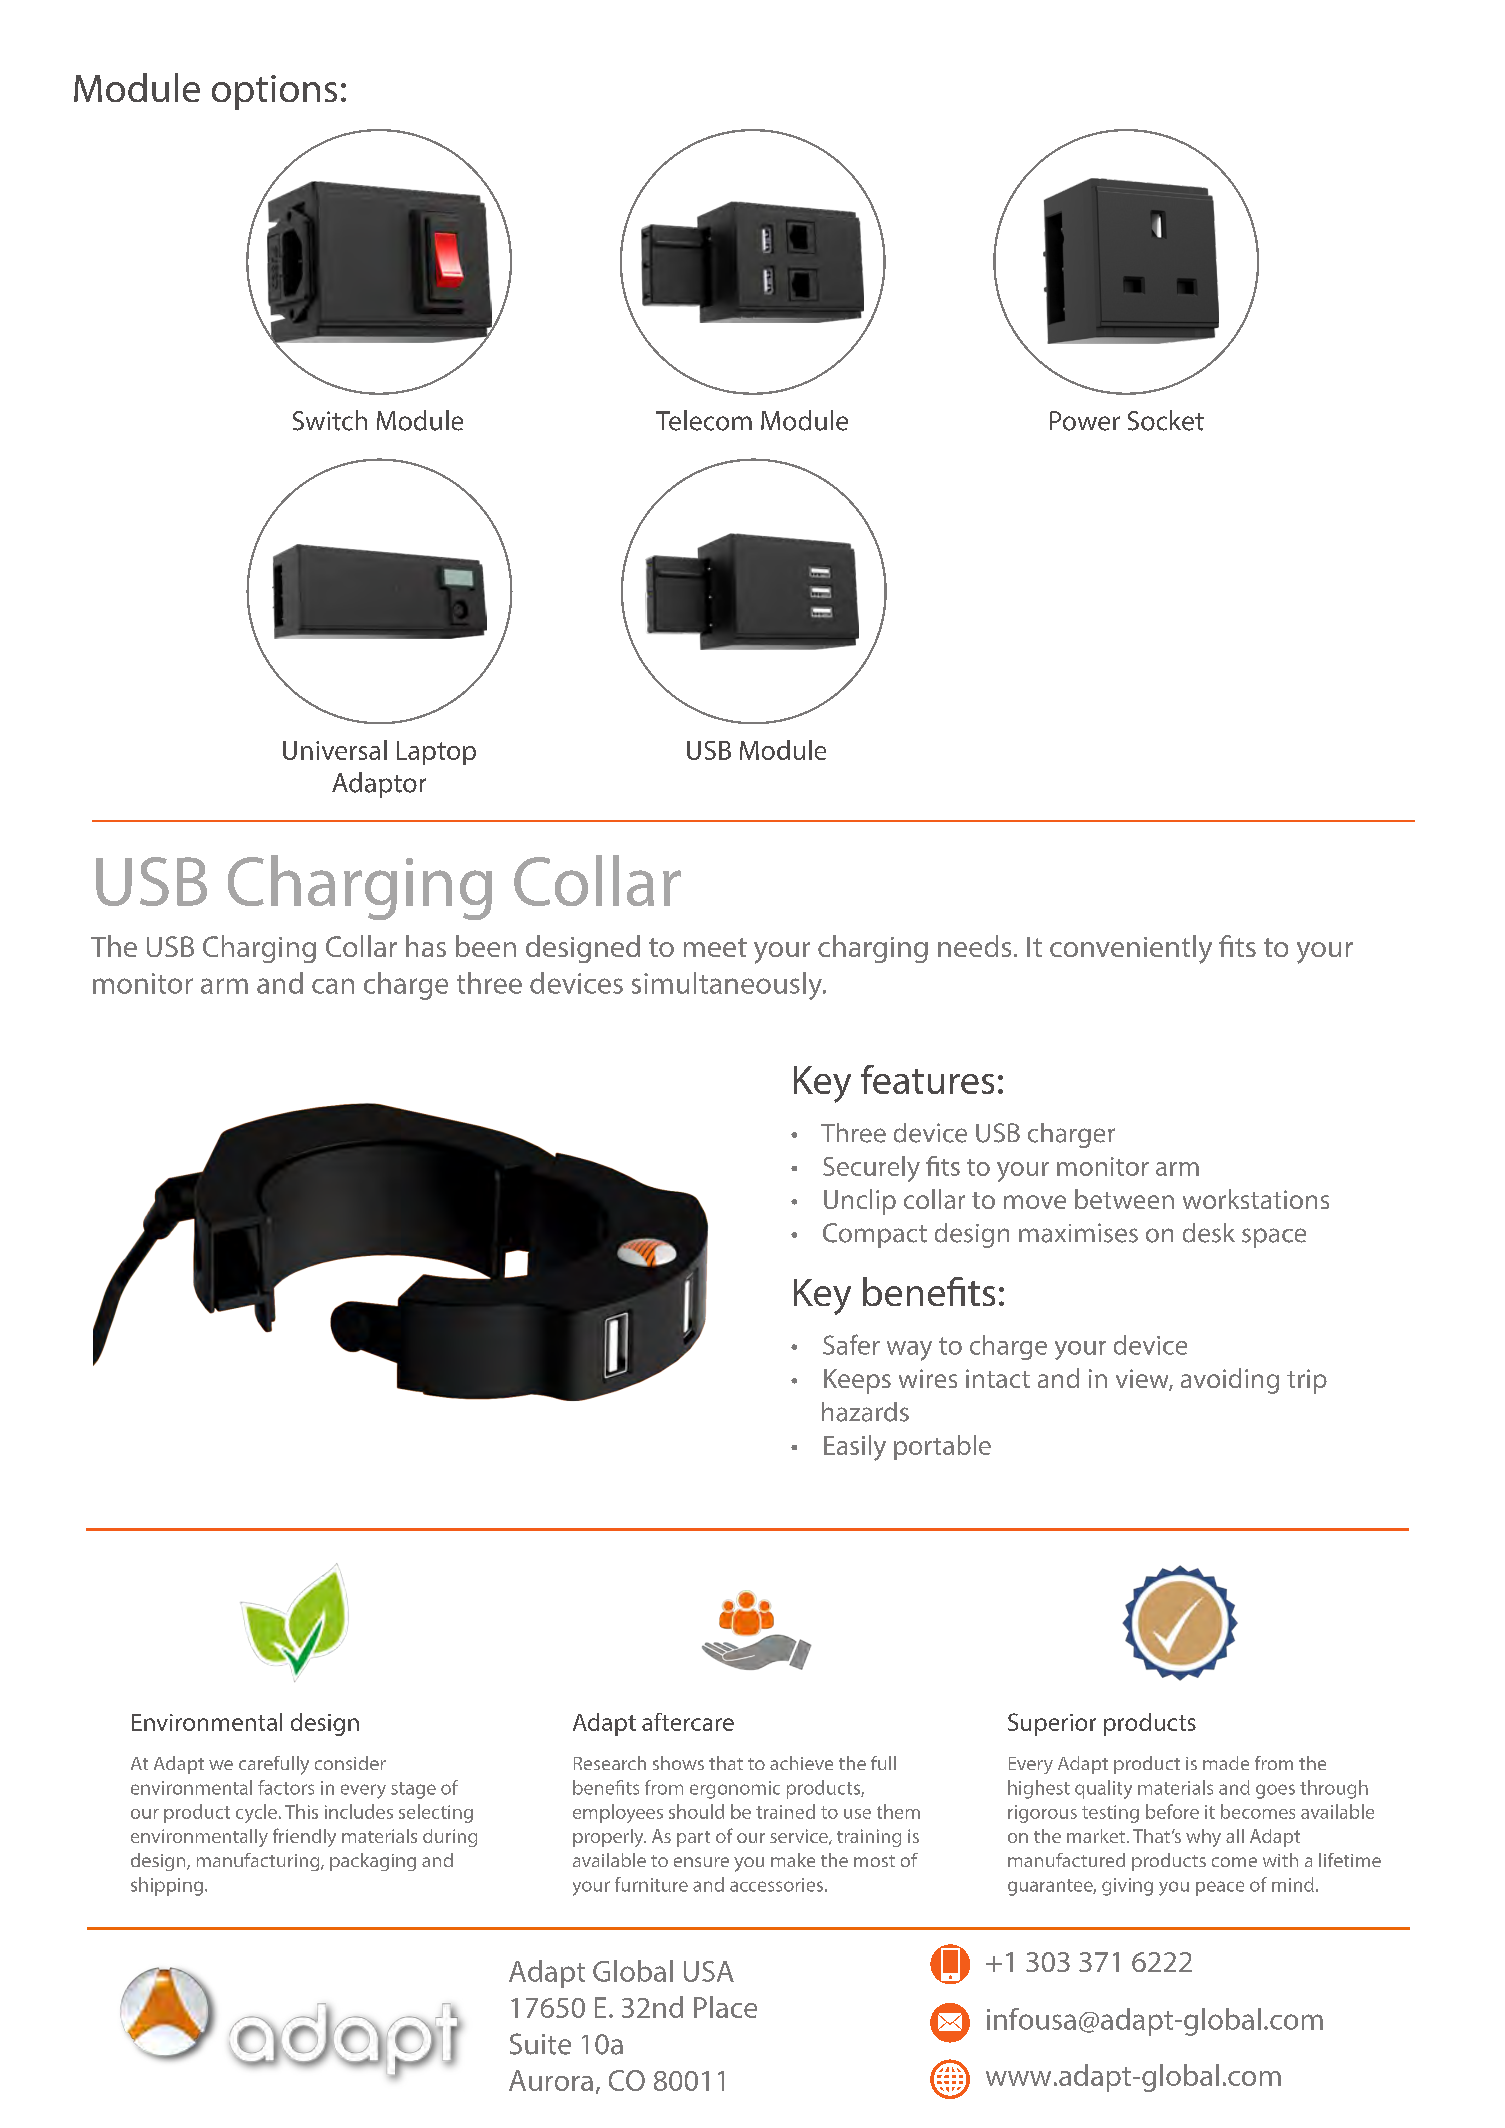  Describe the element at coordinates (725, 2007) in the screenshot. I see `Place` at that location.
